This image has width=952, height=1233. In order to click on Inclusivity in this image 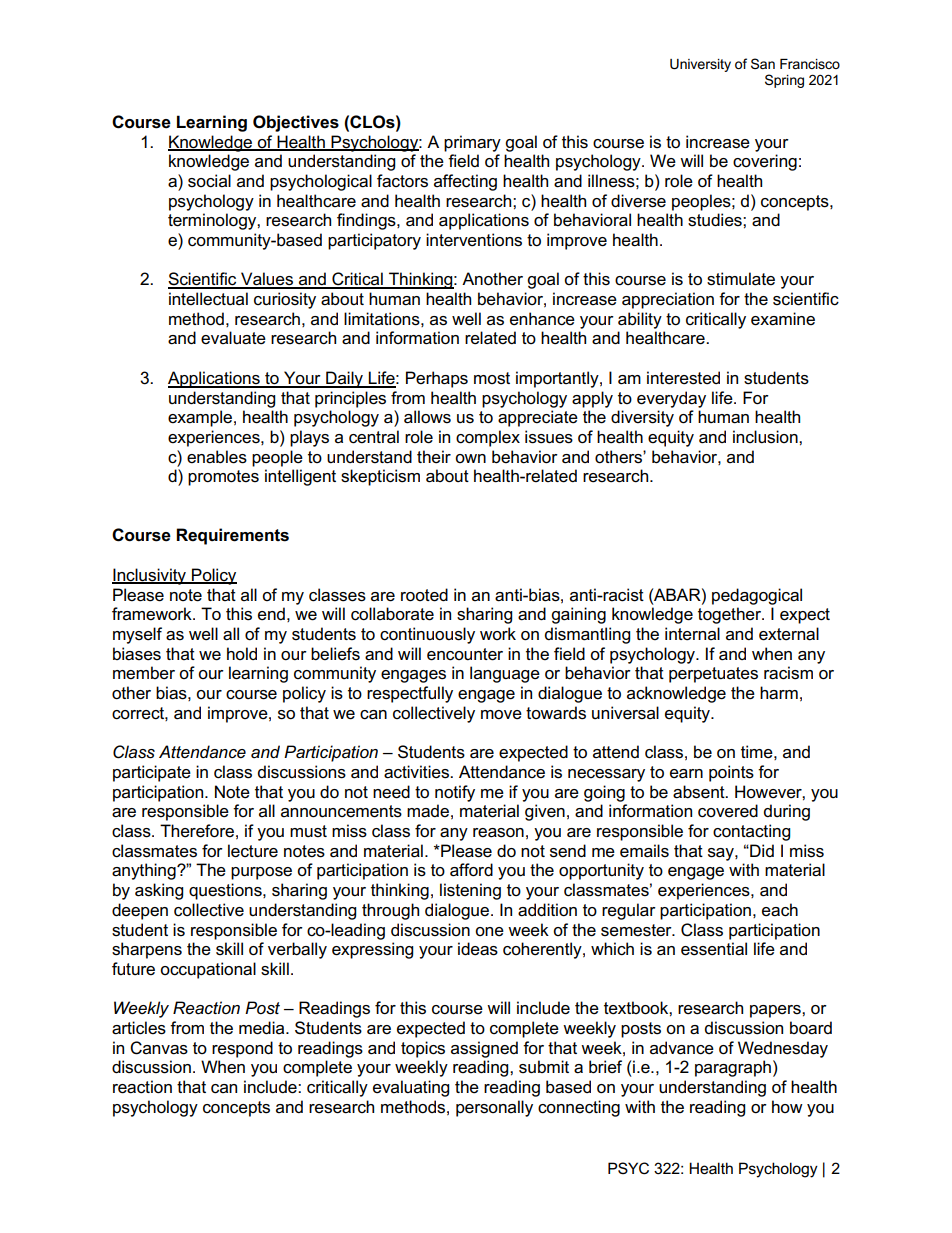, I will do `click(150, 576)`.
